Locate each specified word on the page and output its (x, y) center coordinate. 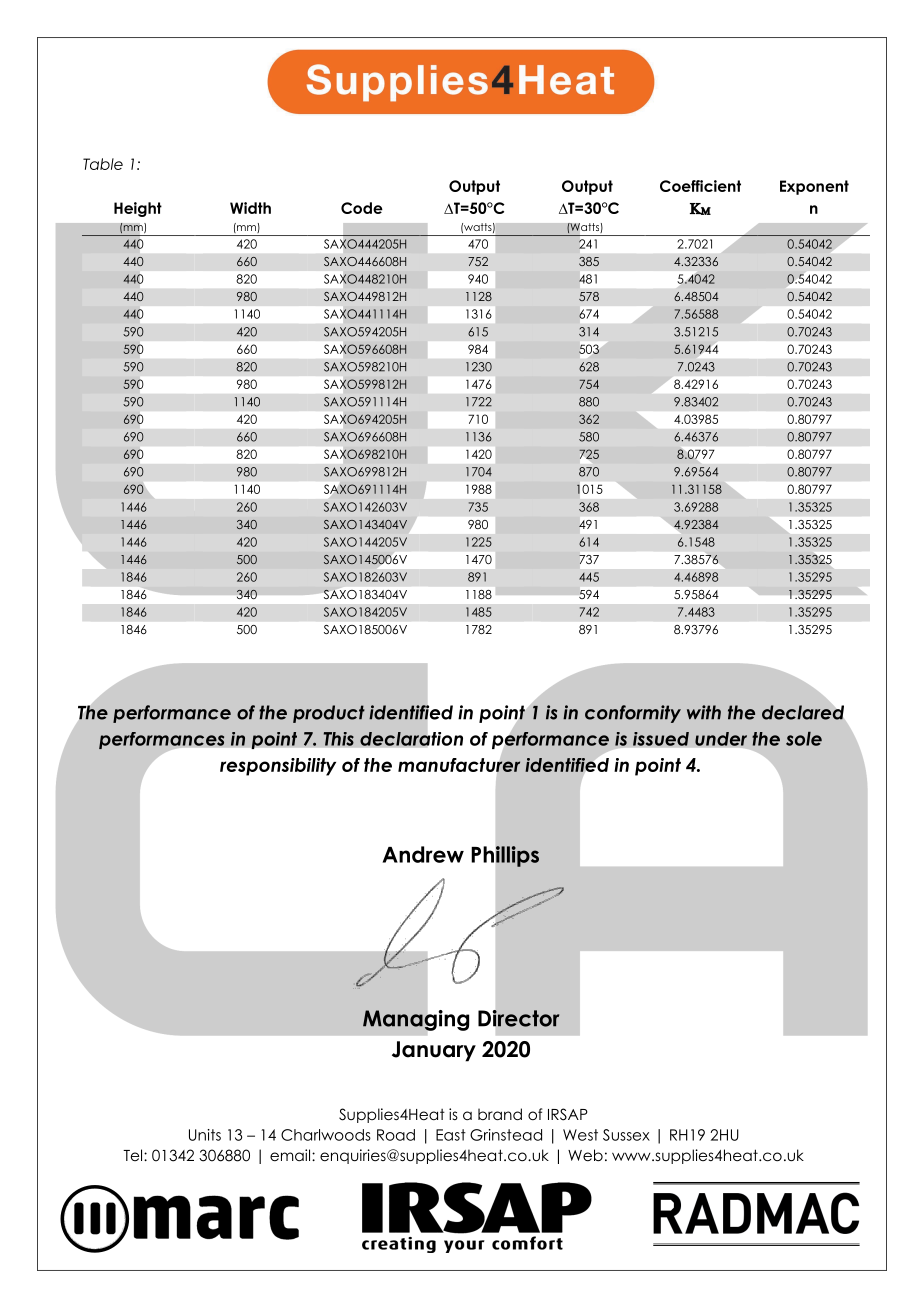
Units (205, 1135)
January (434, 1051)
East (451, 1135)
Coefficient (700, 186)
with (704, 712)
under (721, 739)
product (329, 714)
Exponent (814, 187)
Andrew (423, 854)
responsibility (278, 767)
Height (138, 209)
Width (250, 208)
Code (362, 208)
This (338, 739)
